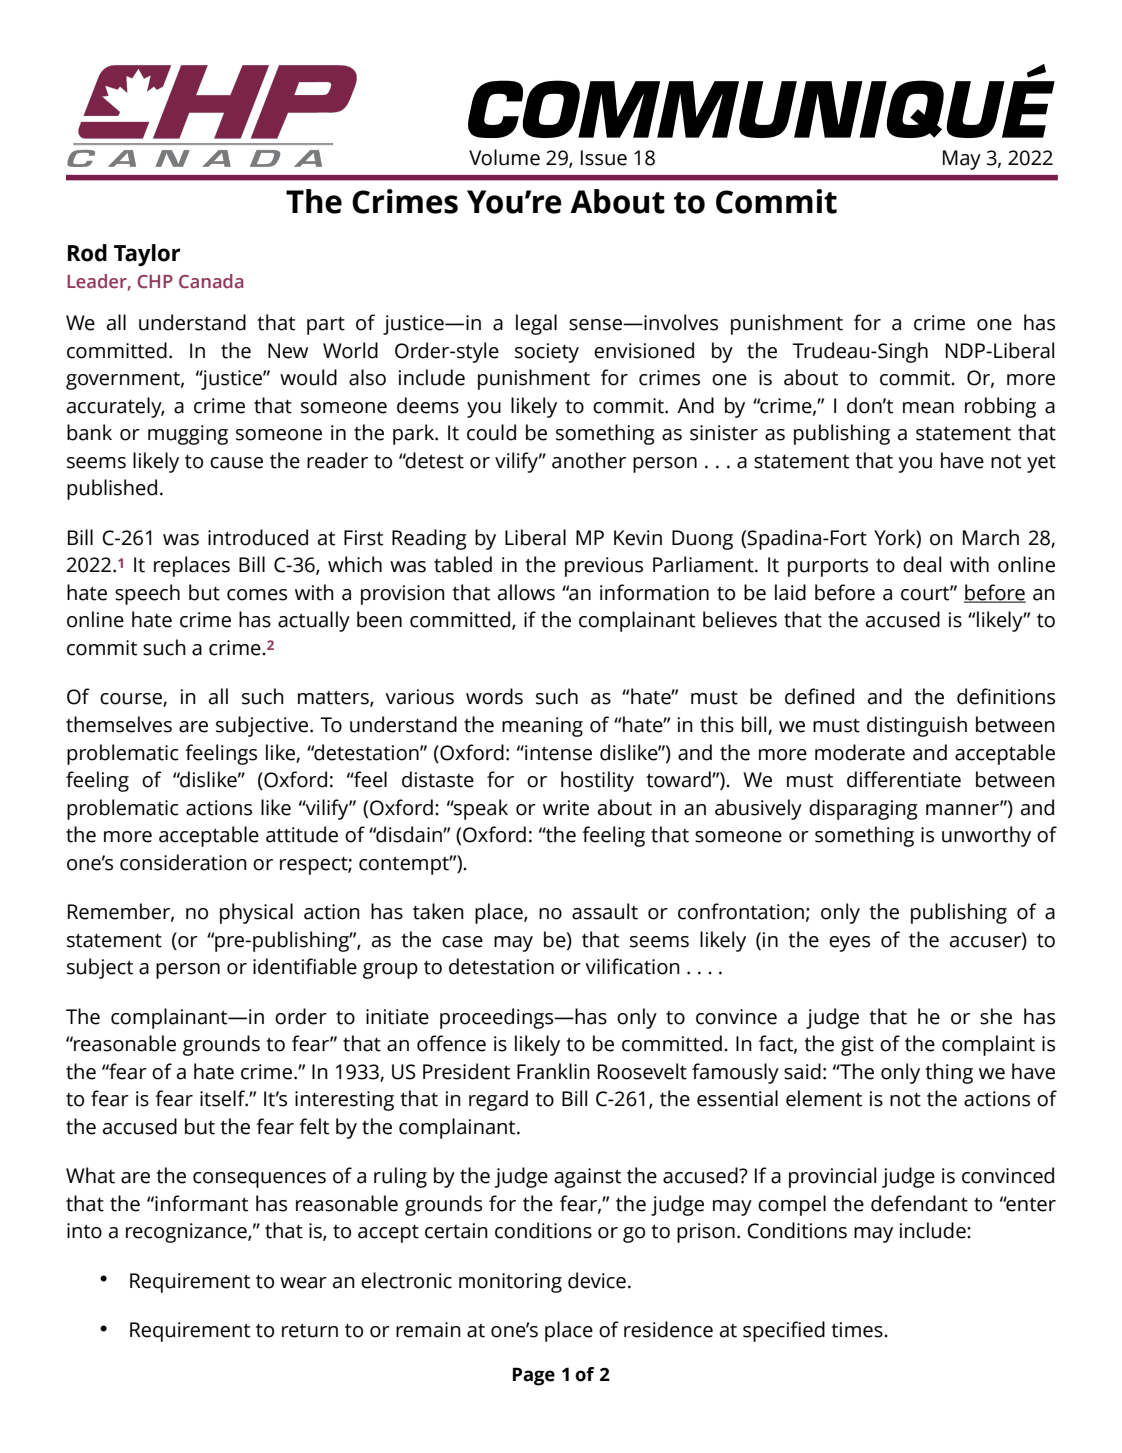  I want to click on Issue, so click(604, 158).
